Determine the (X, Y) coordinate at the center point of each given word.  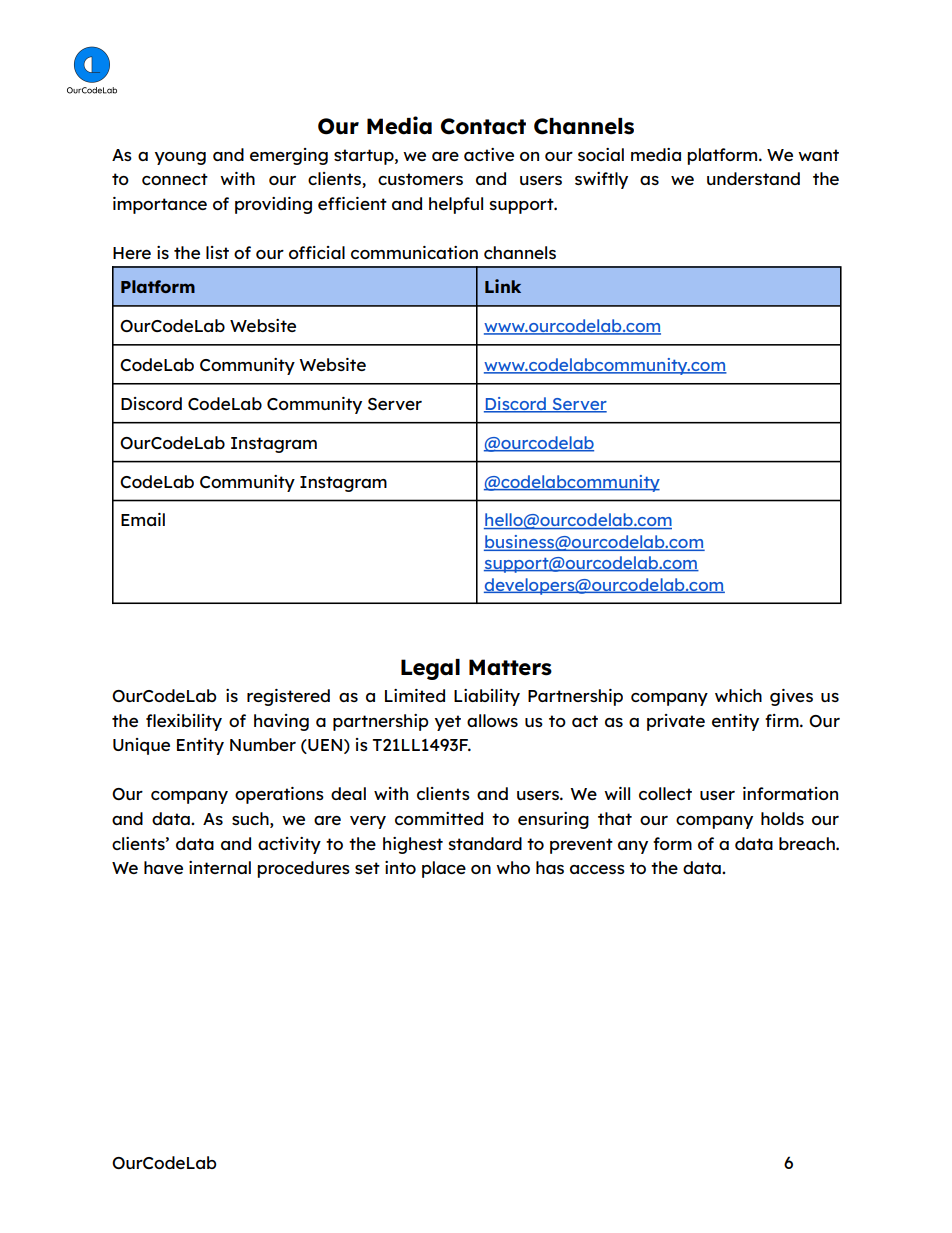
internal (220, 867)
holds (782, 818)
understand (753, 178)
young (180, 158)
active (489, 154)
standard (485, 843)
